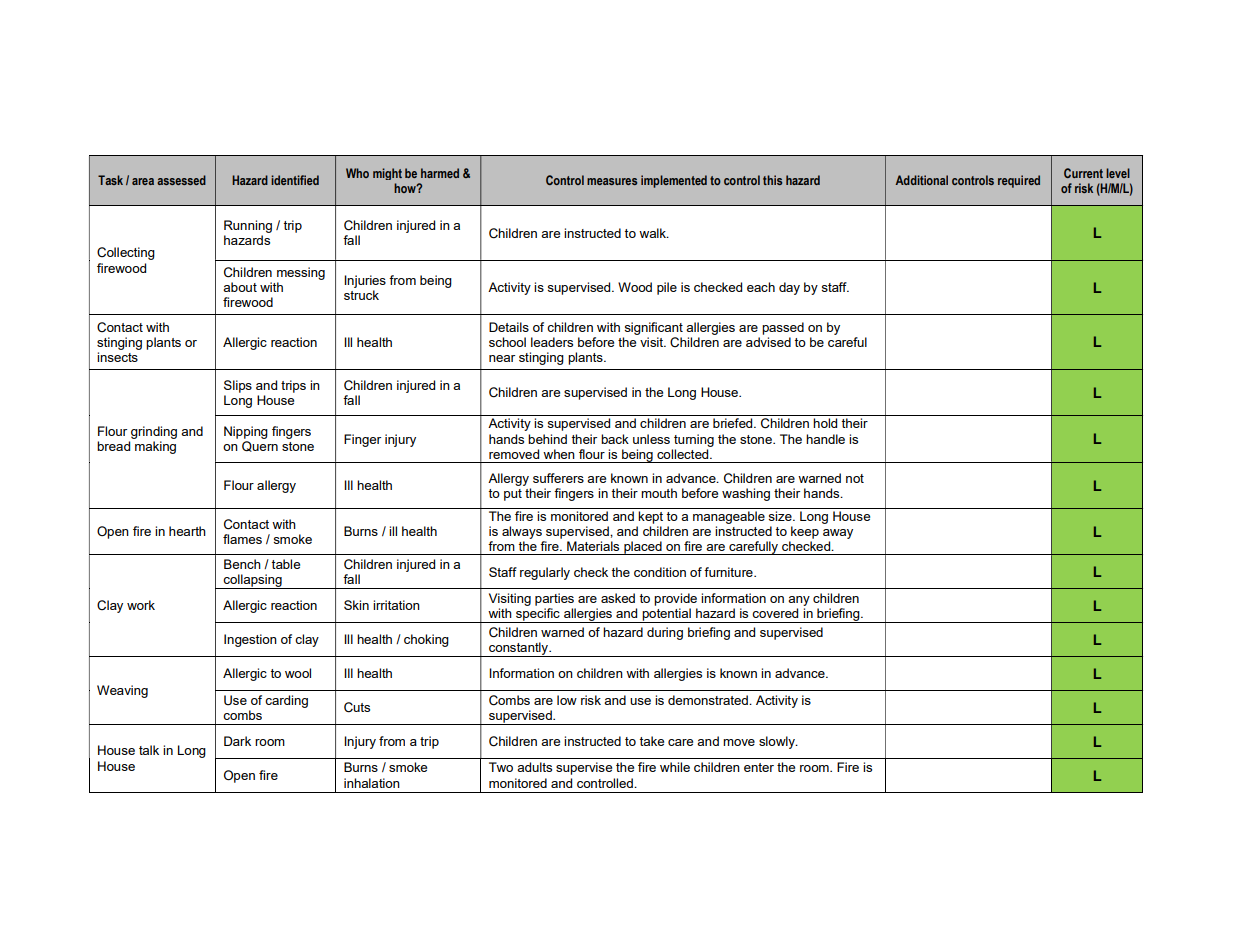 This screenshot has height=952, width=1233. I want to click on while, so click(675, 767).
